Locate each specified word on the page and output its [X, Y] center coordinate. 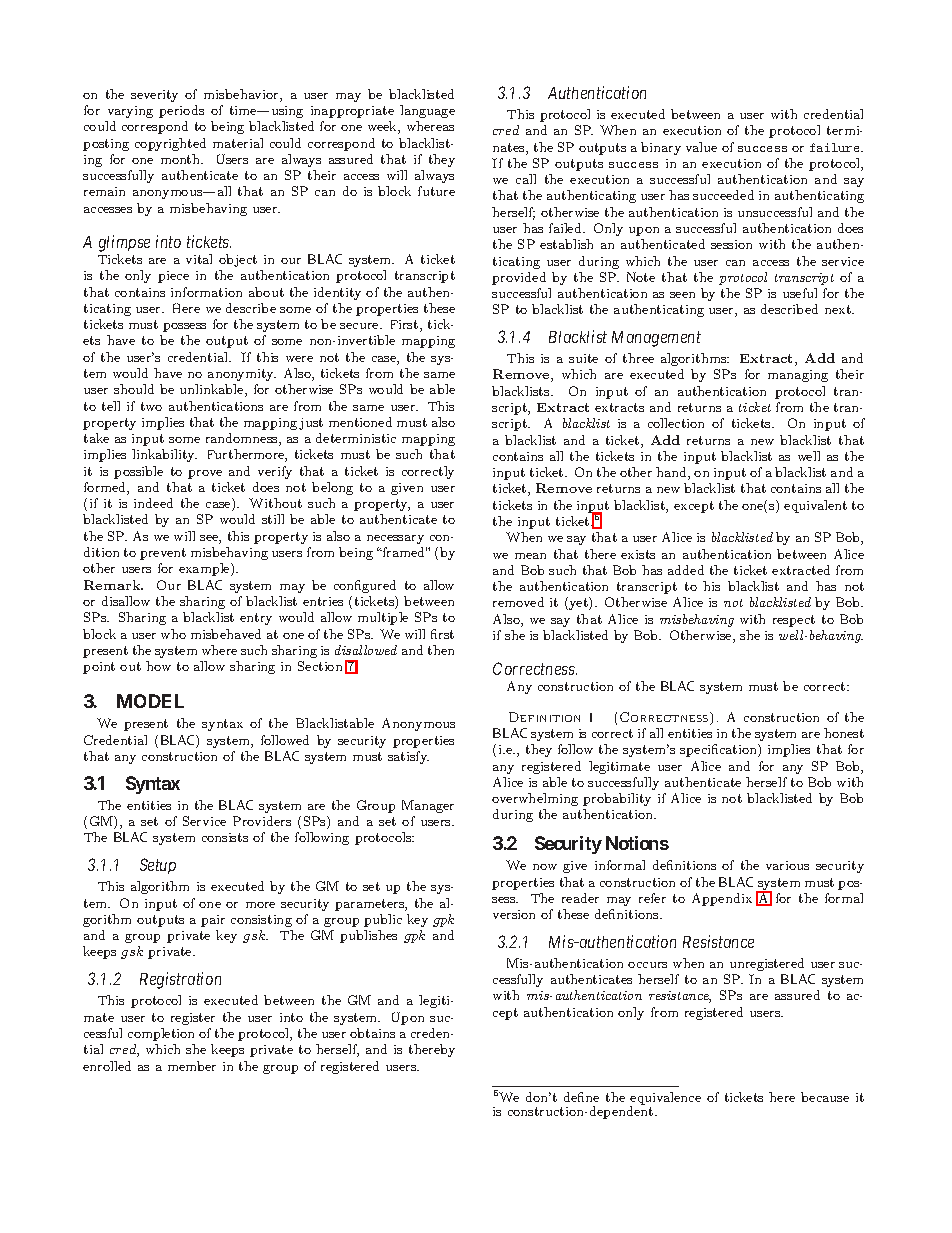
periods [181, 111]
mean [530, 556]
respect [794, 621]
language [427, 111]
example [205, 569]
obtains [372, 1033]
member [192, 1066]
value [701, 147]
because [825, 1097]
